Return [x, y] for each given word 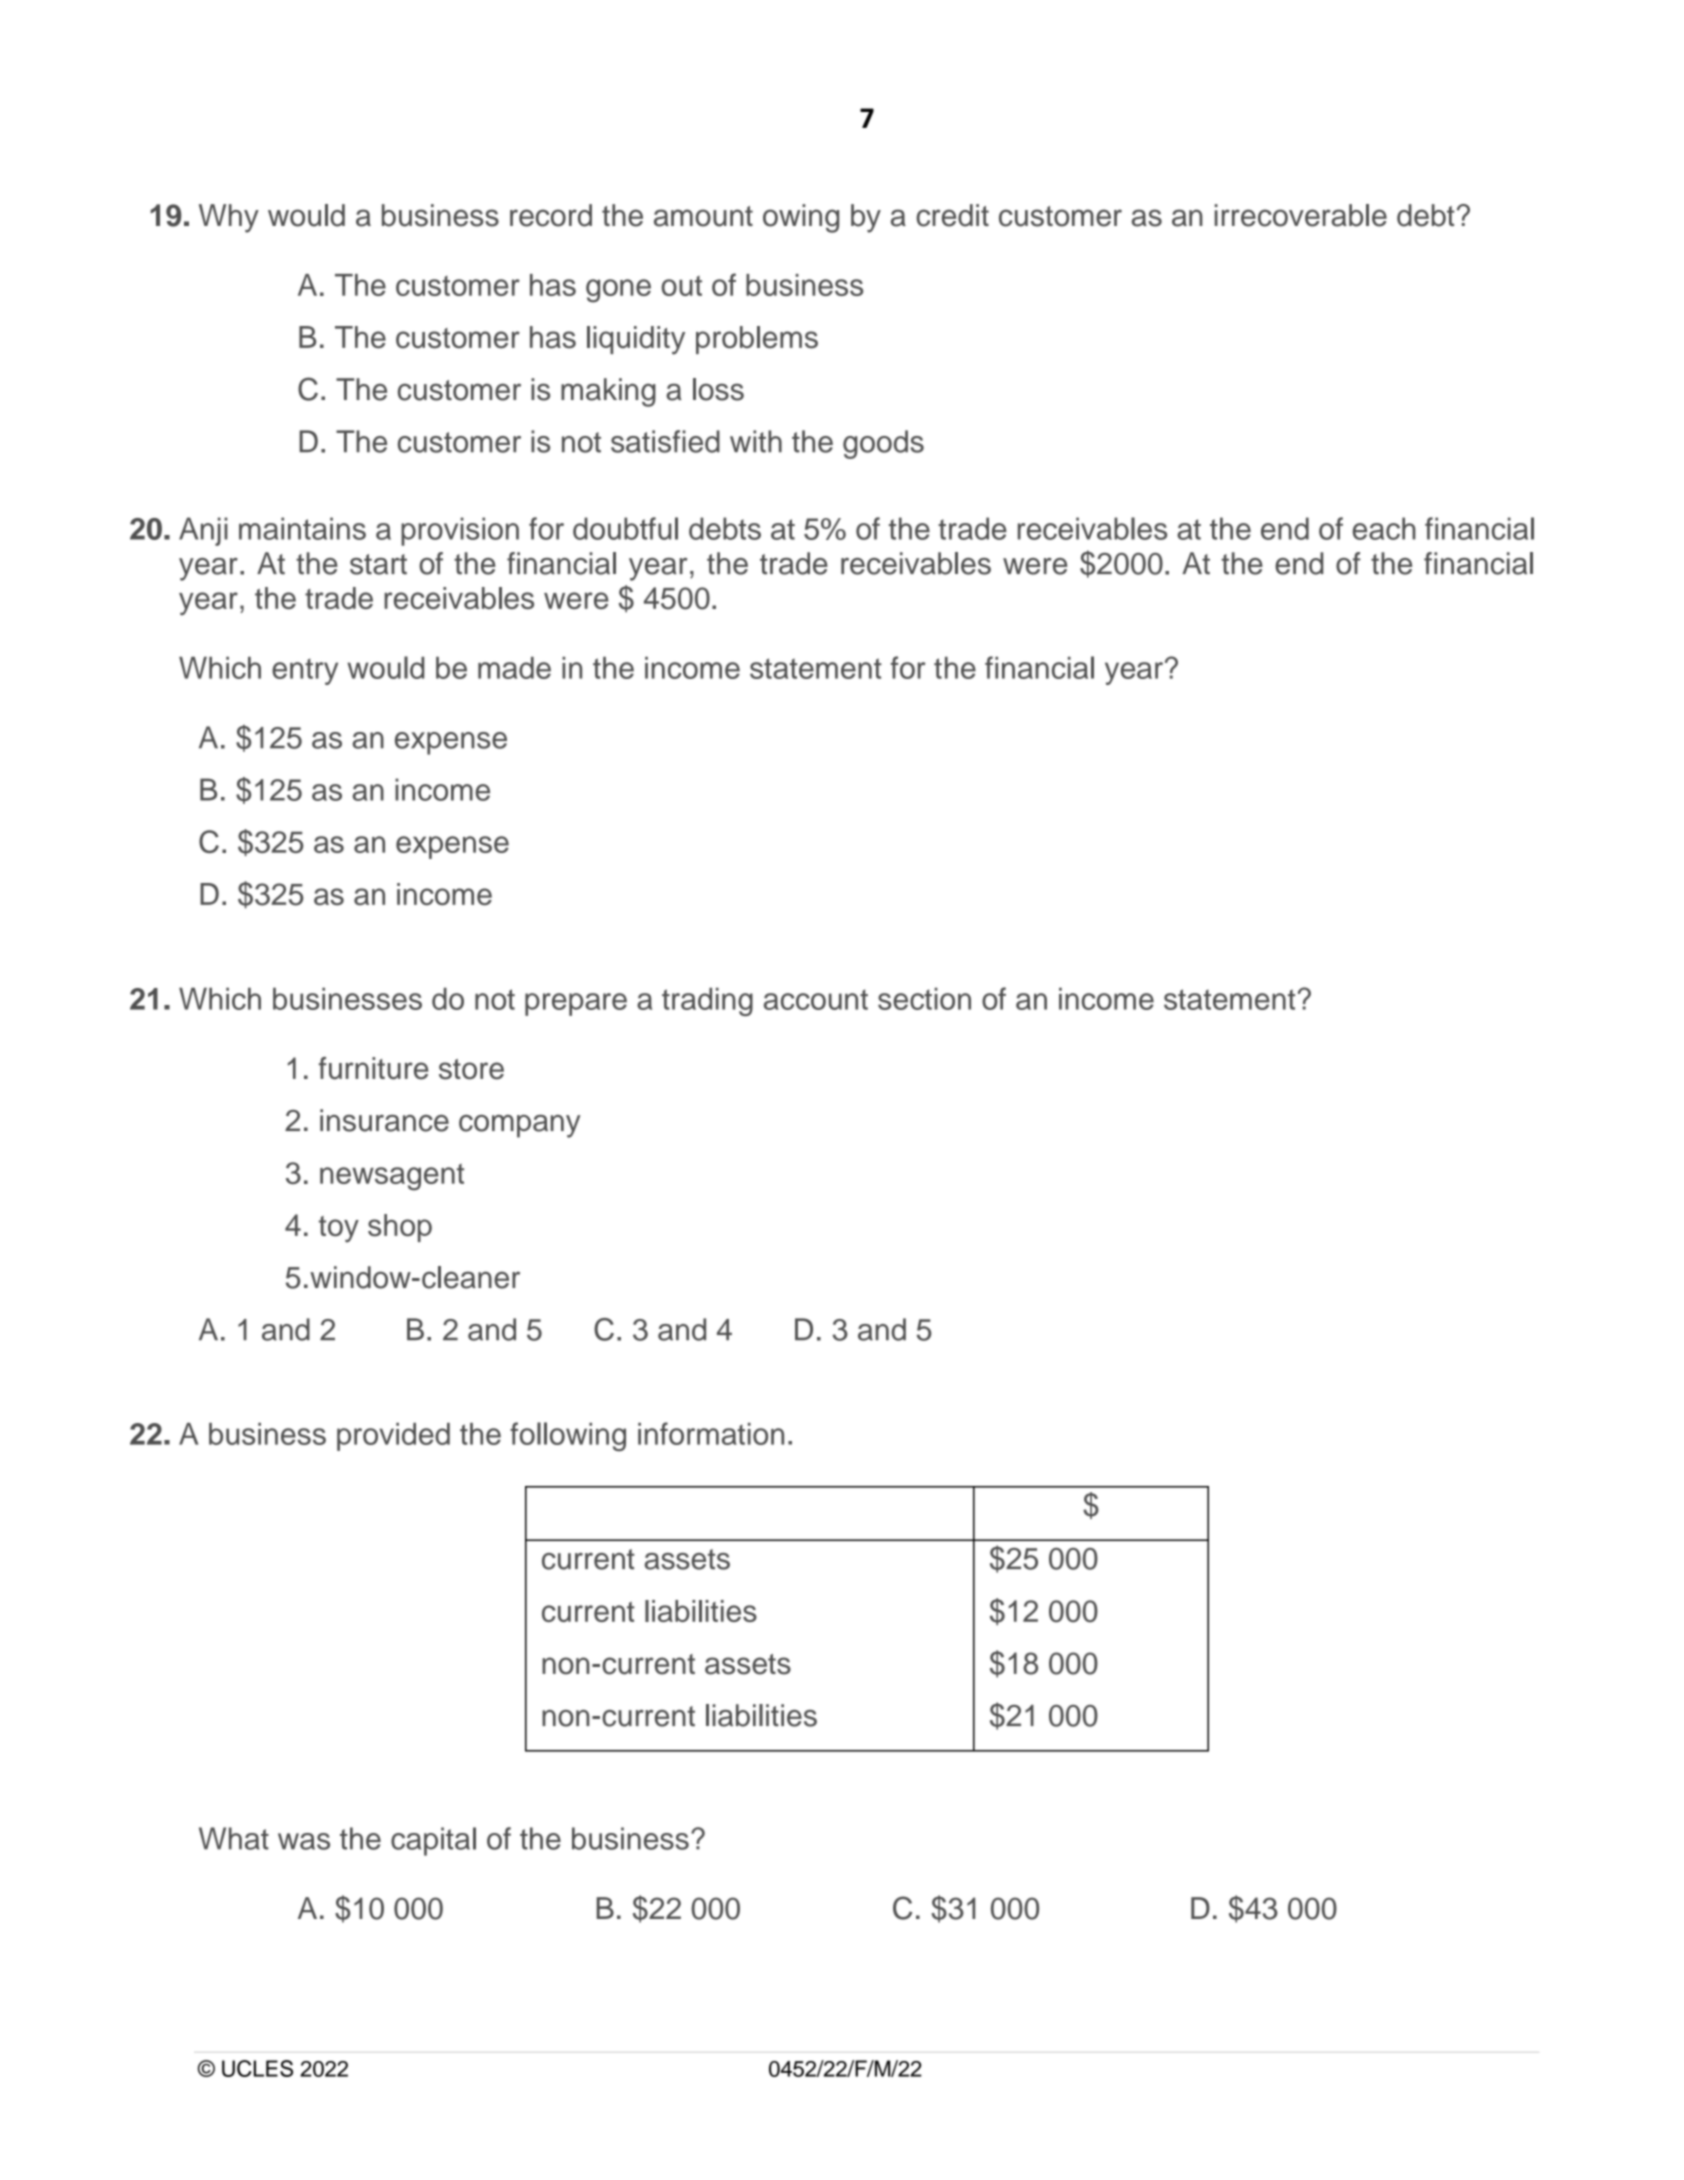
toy [339, 1229]
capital [433, 1841]
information [711, 1433]
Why [229, 218]
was [304, 1841]
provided [393, 1437]
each [1384, 528]
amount [703, 216]
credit [952, 215]
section [924, 998]
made [514, 668]
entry [305, 672]
